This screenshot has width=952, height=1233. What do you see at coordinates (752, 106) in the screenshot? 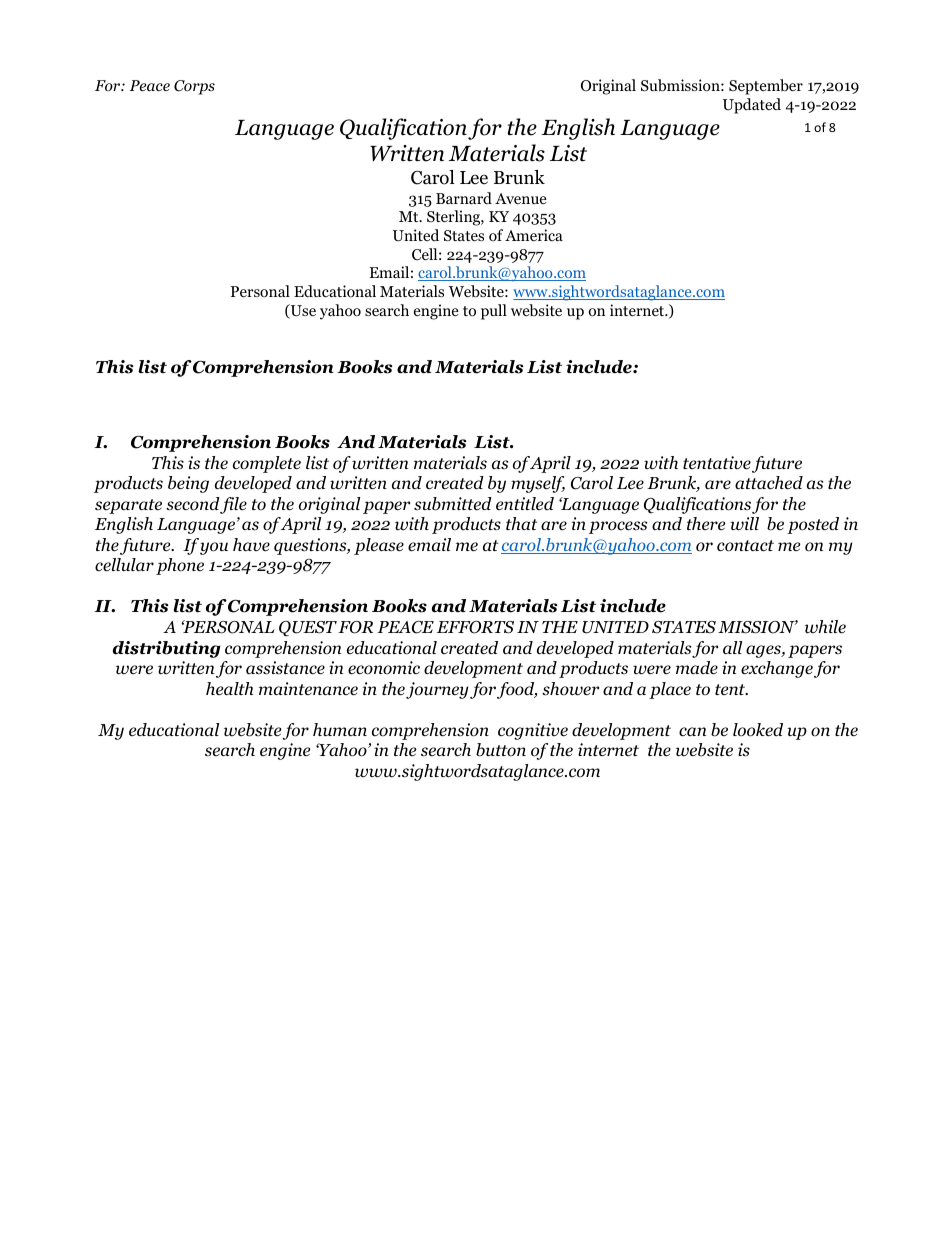
I see `Updated` at bounding box center [752, 106].
